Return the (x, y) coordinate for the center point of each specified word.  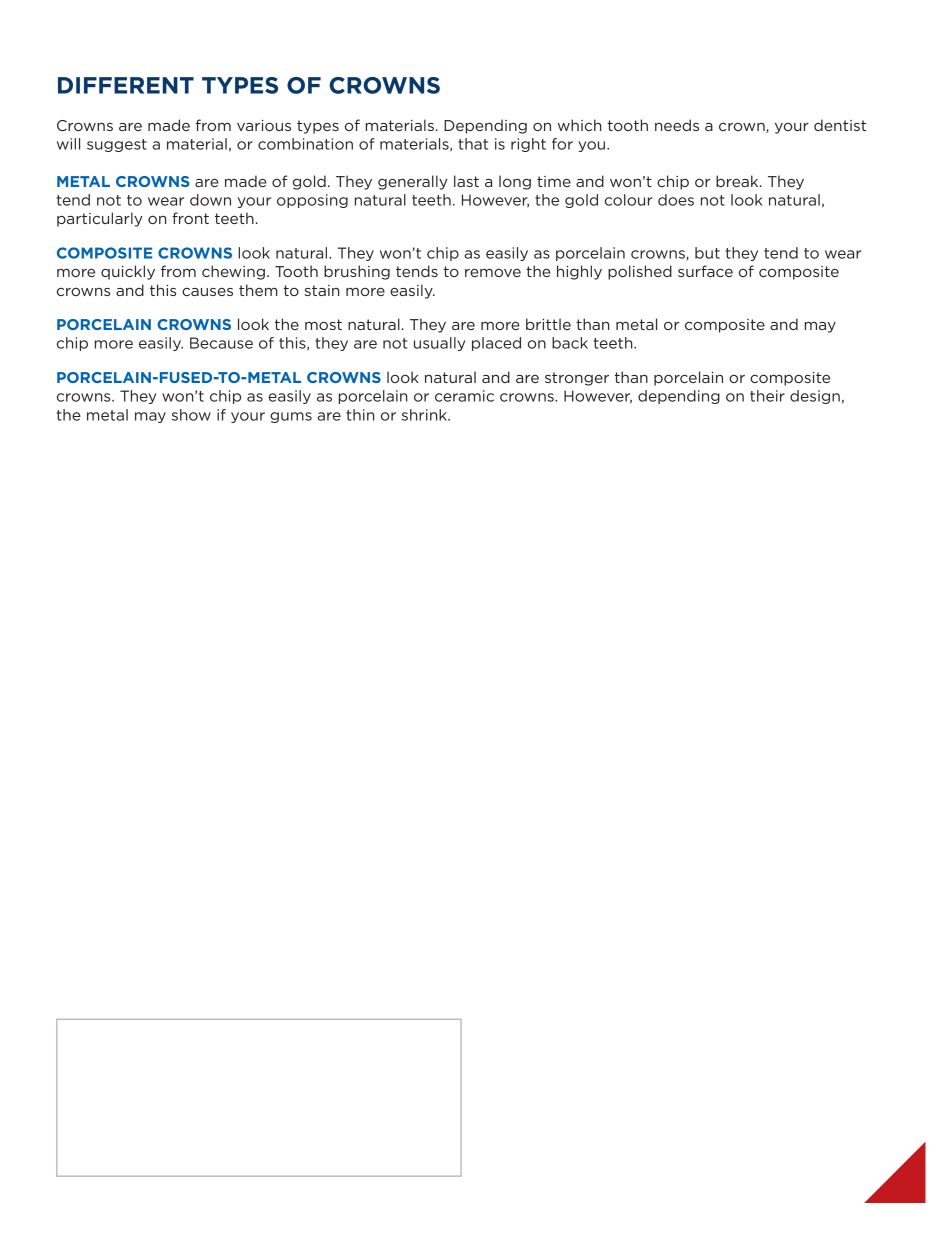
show (191, 415)
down (210, 200)
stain (322, 290)
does (676, 200)
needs (677, 125)
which (580, 125)
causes (207, 292)
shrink (425, 415)
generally (413, 182)
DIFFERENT (126, 85)
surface (705, 271)
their (767, 396)
